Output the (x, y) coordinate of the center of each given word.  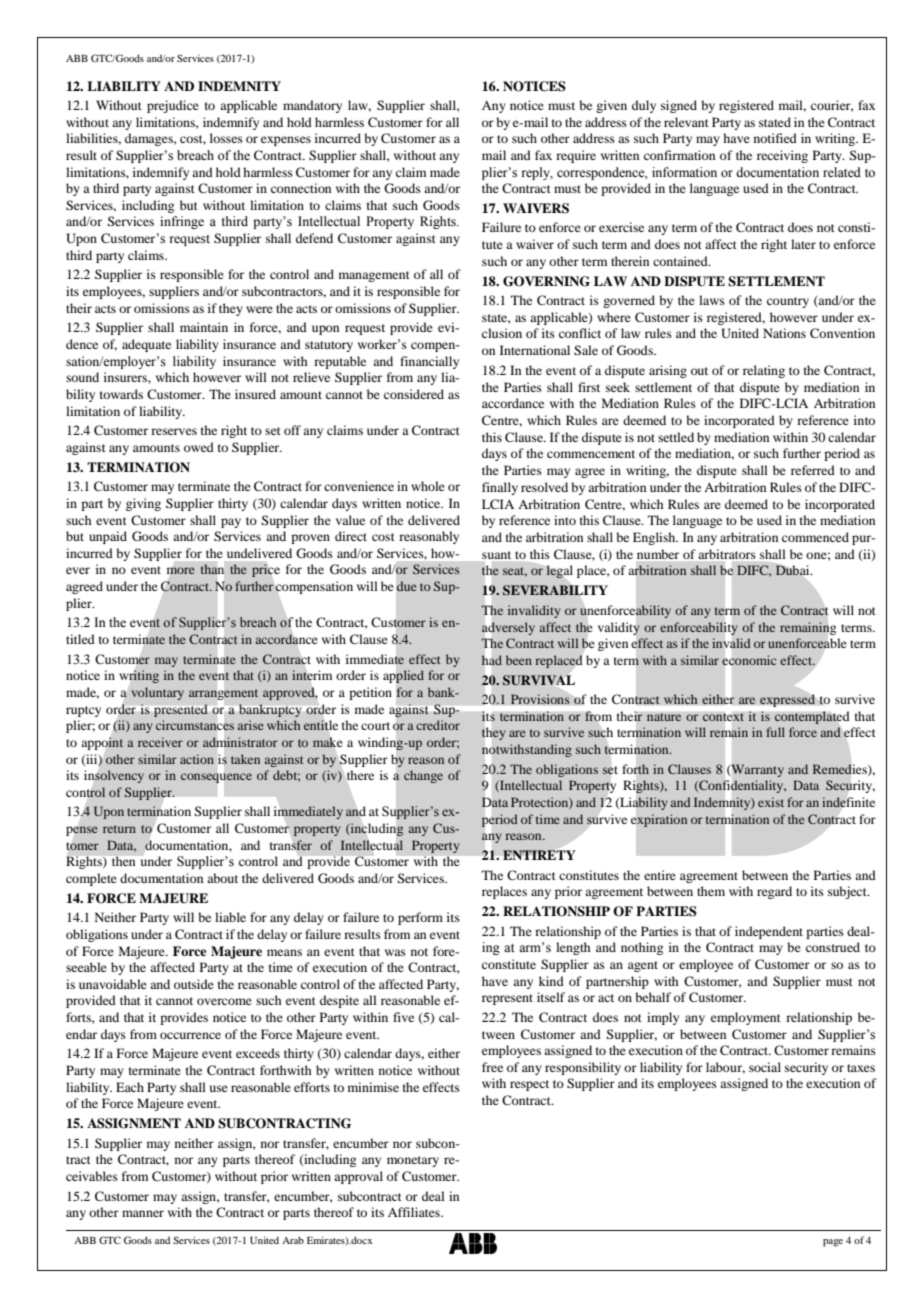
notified (775, 138)
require (576, 156)
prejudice (173, 106)
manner (143, 1213)
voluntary (157, 693)
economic (749, 660)
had (492, 660)
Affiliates (415, 1212)
